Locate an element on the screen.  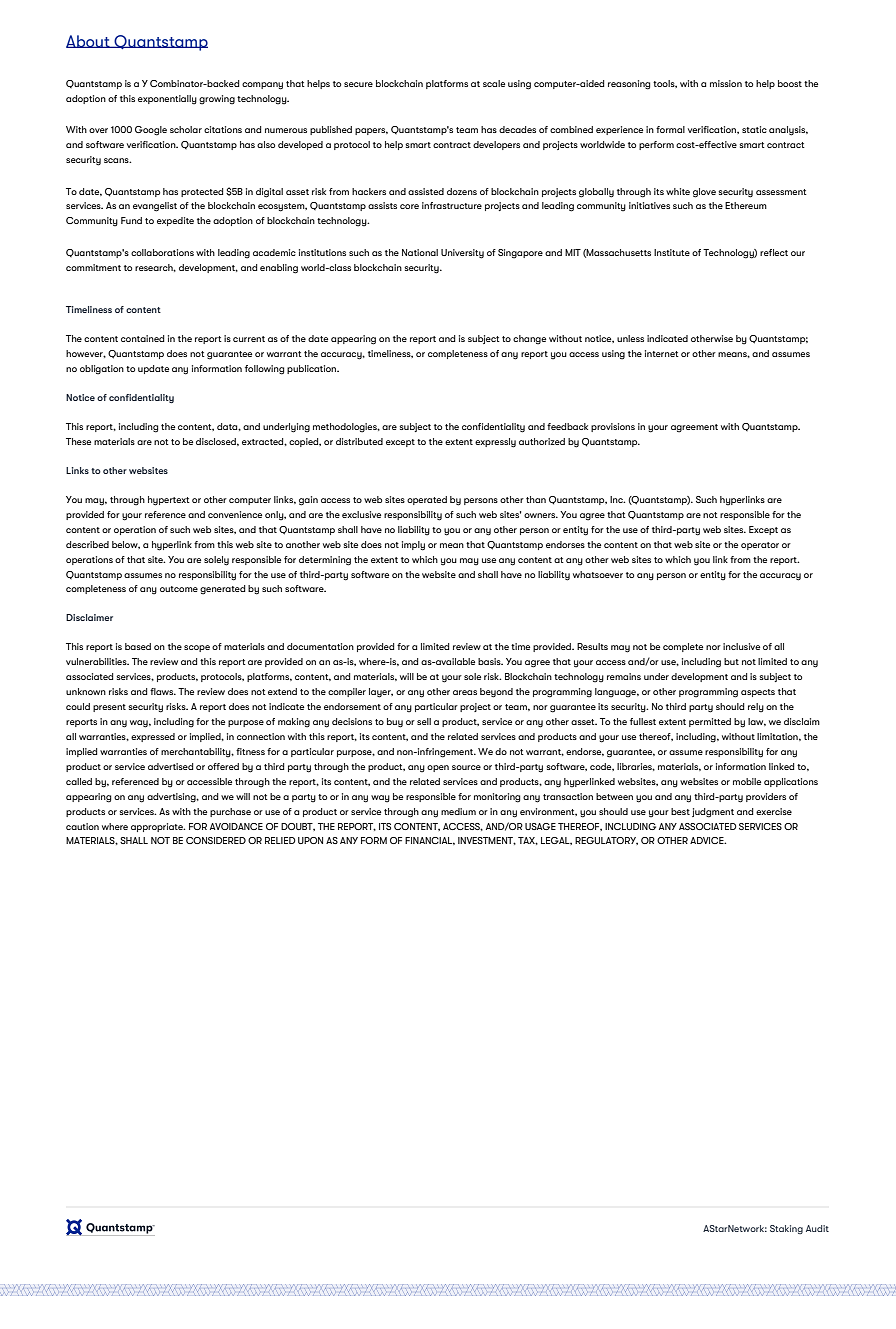
Staking is located at coordinates (786, 1229).
